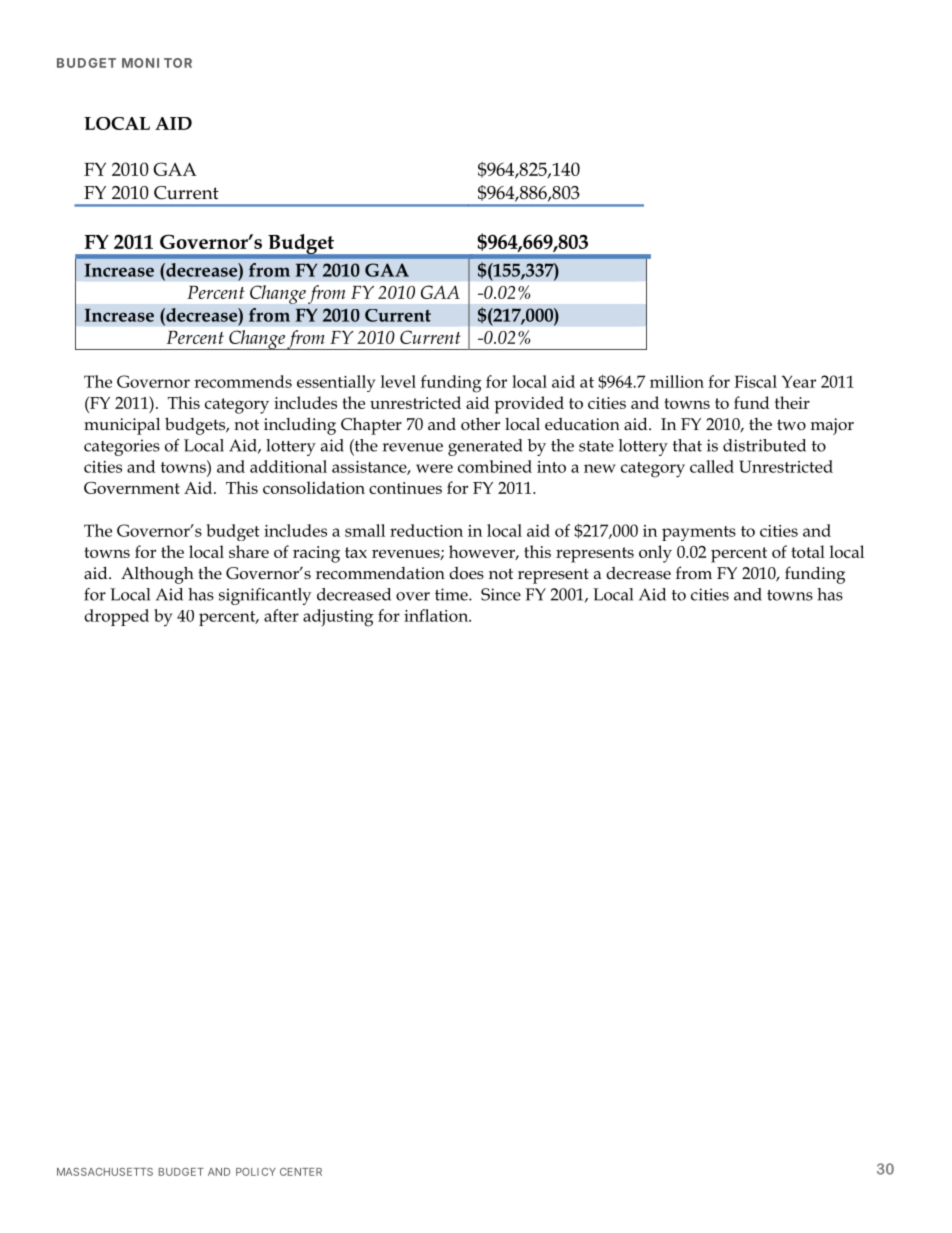 The height and width of the document is (1233, 952). I want to click on dropped, so click(116, 617).
